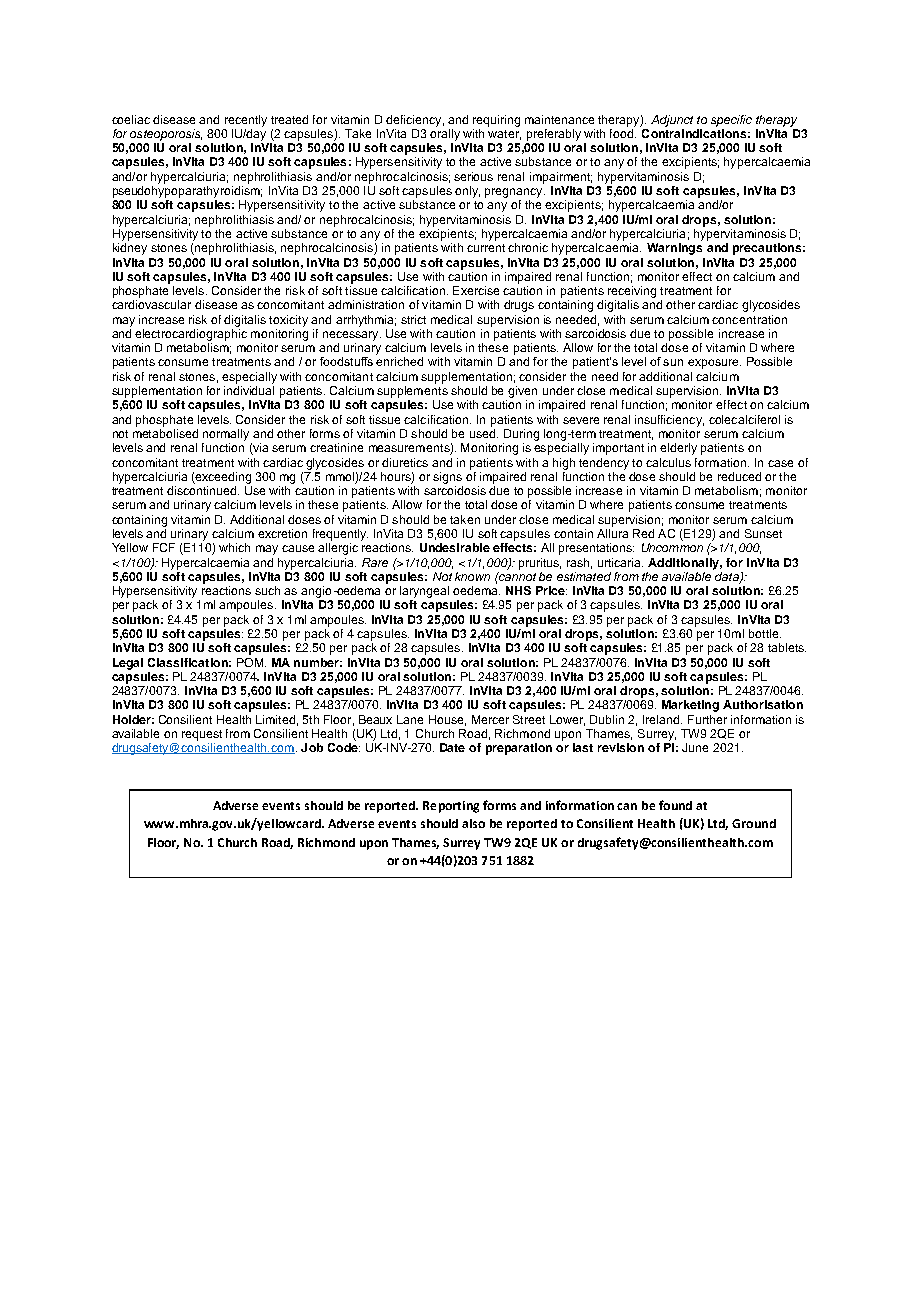 Image resolution: width=924 pixels, height=1307 pixels. What do you see at coordinates (451, 807) in the screenshot?
I see `Reporting` at bounding box center [451, 807].
